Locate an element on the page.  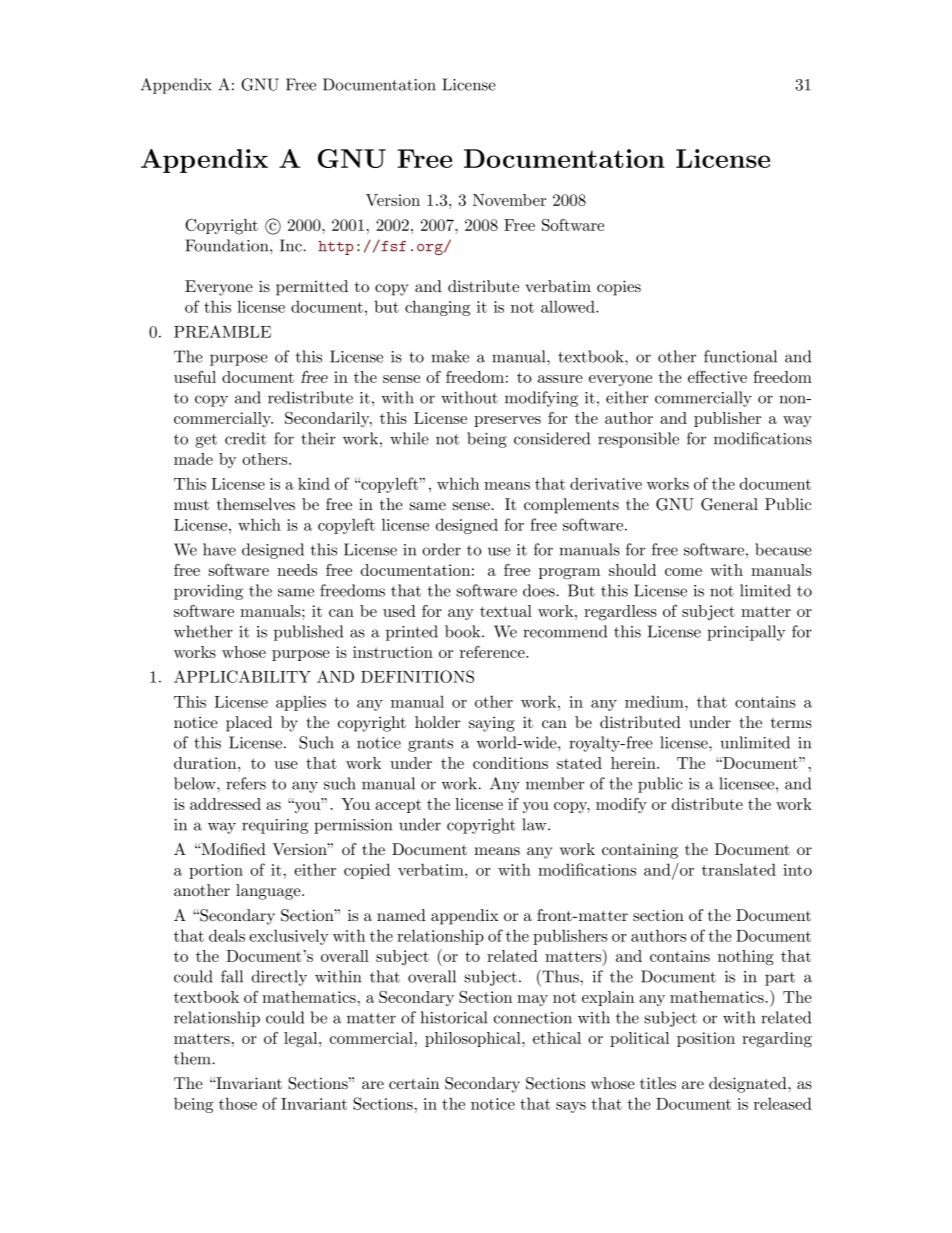
General is located at coordinates (729, 504).
